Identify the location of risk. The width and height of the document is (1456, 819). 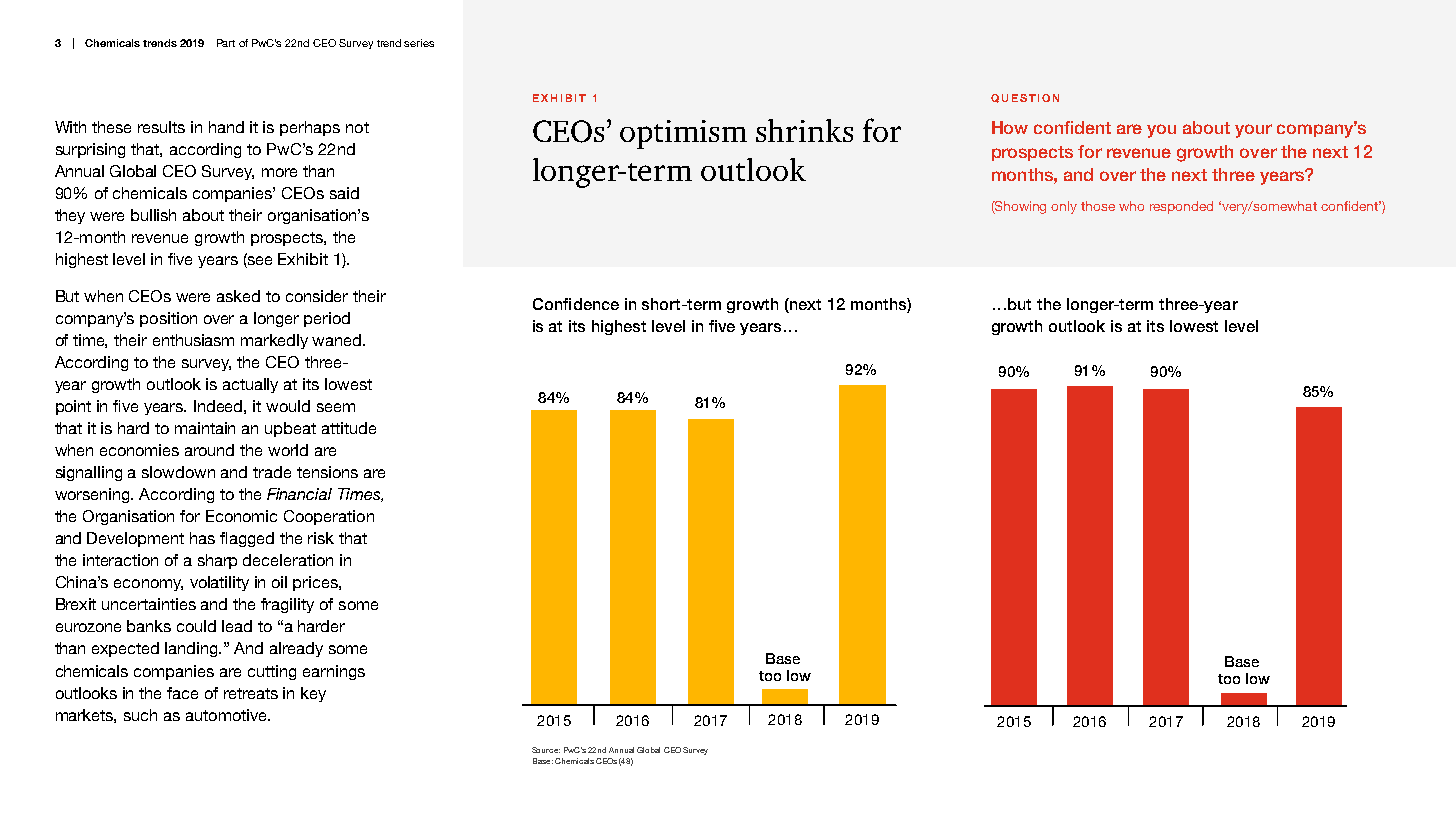
(321, 538).
